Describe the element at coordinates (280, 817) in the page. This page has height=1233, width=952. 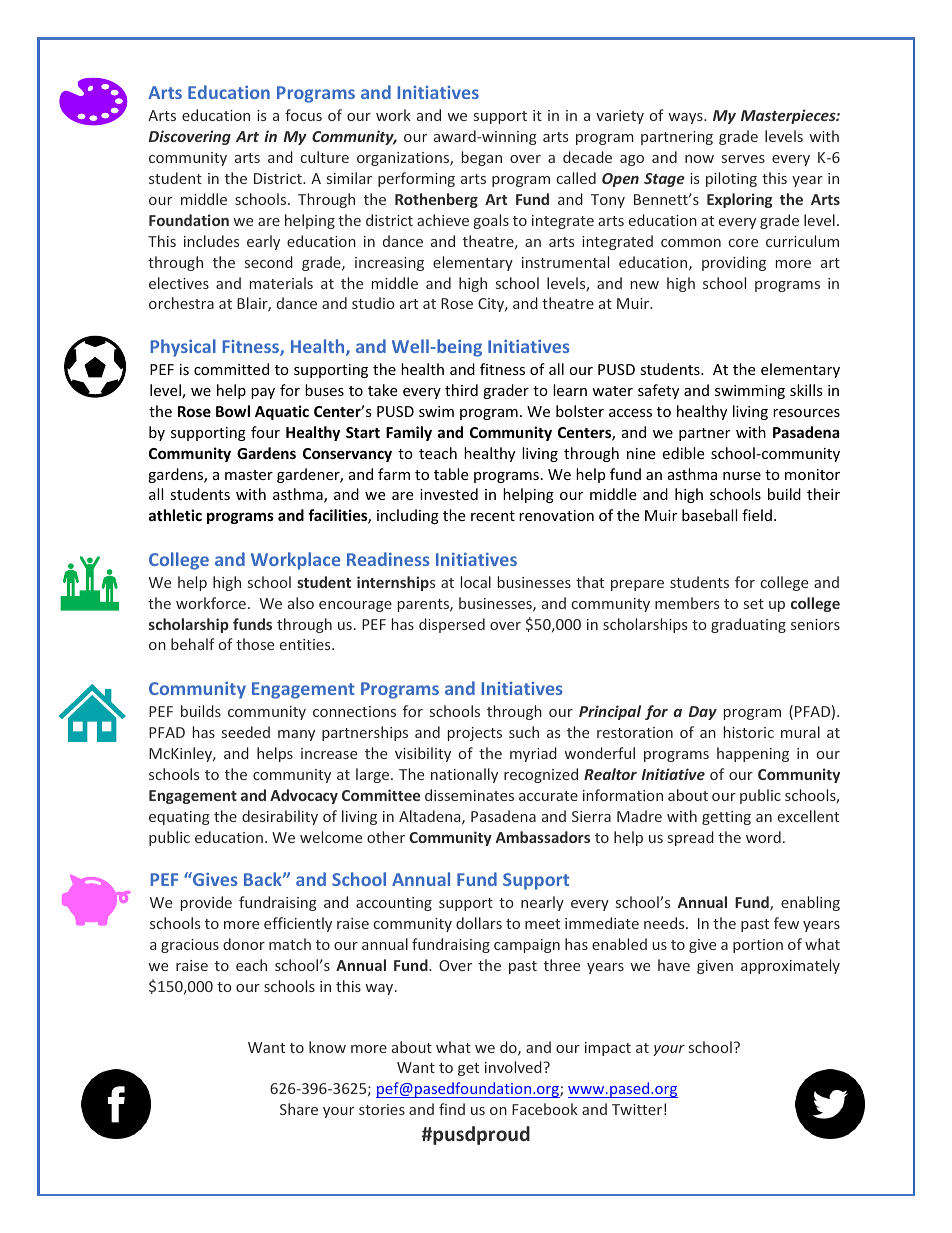
I see `desirability` at that location.
